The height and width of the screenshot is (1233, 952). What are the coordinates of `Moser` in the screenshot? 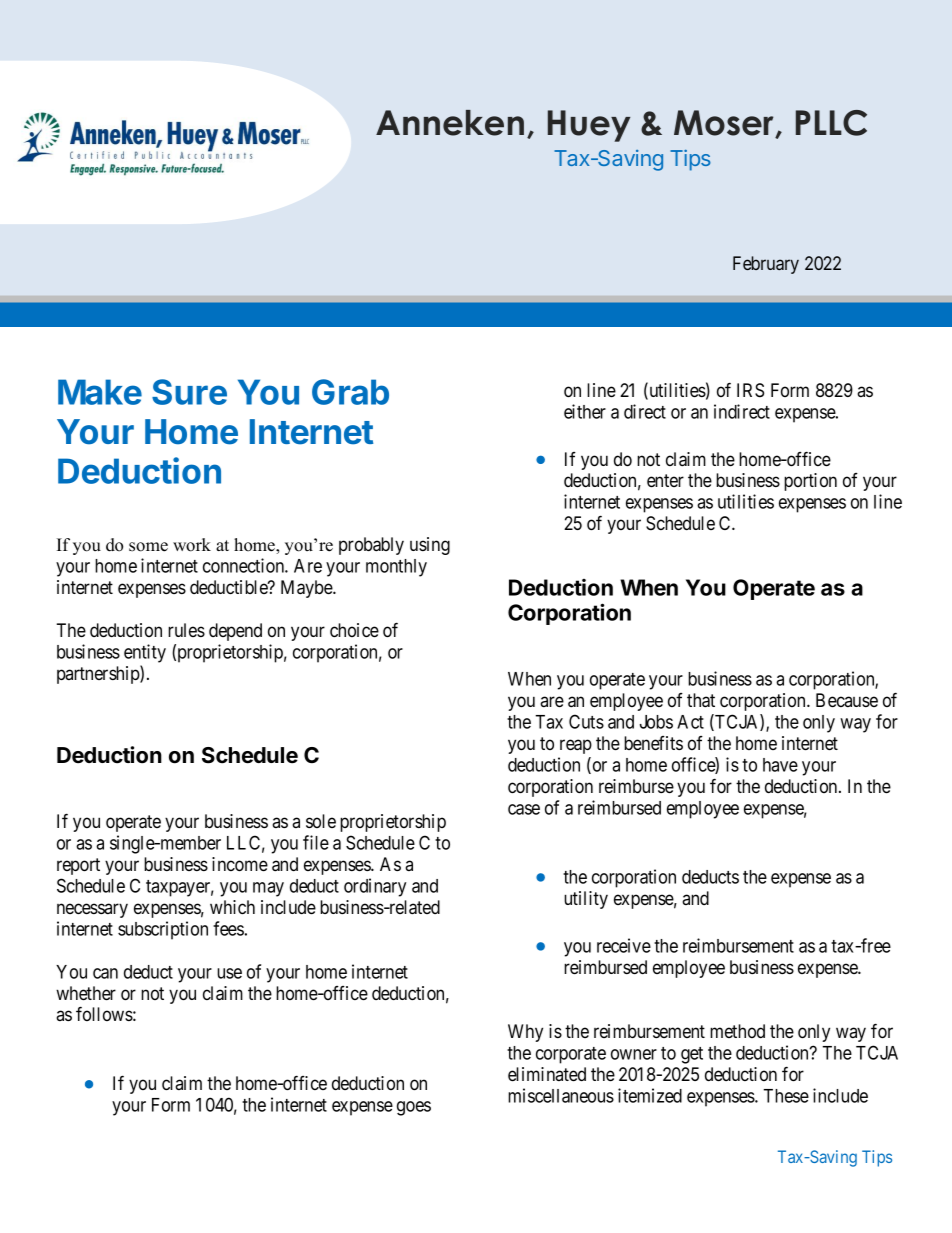 It's located at (725, 124).
